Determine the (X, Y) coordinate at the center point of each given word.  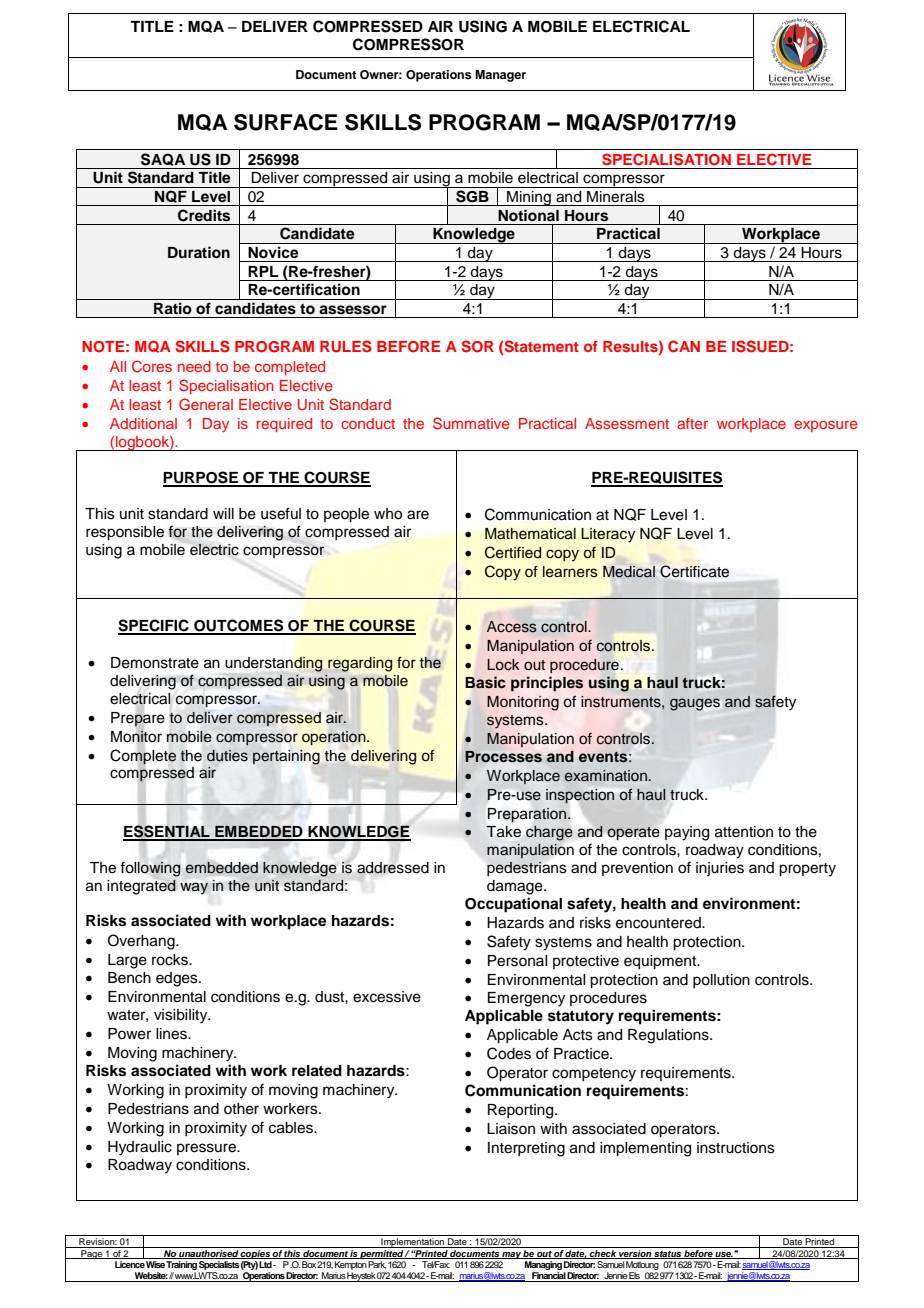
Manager (500, 76)
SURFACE (286, 122)
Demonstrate (155, 663)
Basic (486, 682)
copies (255, 1253)
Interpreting (526, 1149)
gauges (695, 704)
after (692, 423)
